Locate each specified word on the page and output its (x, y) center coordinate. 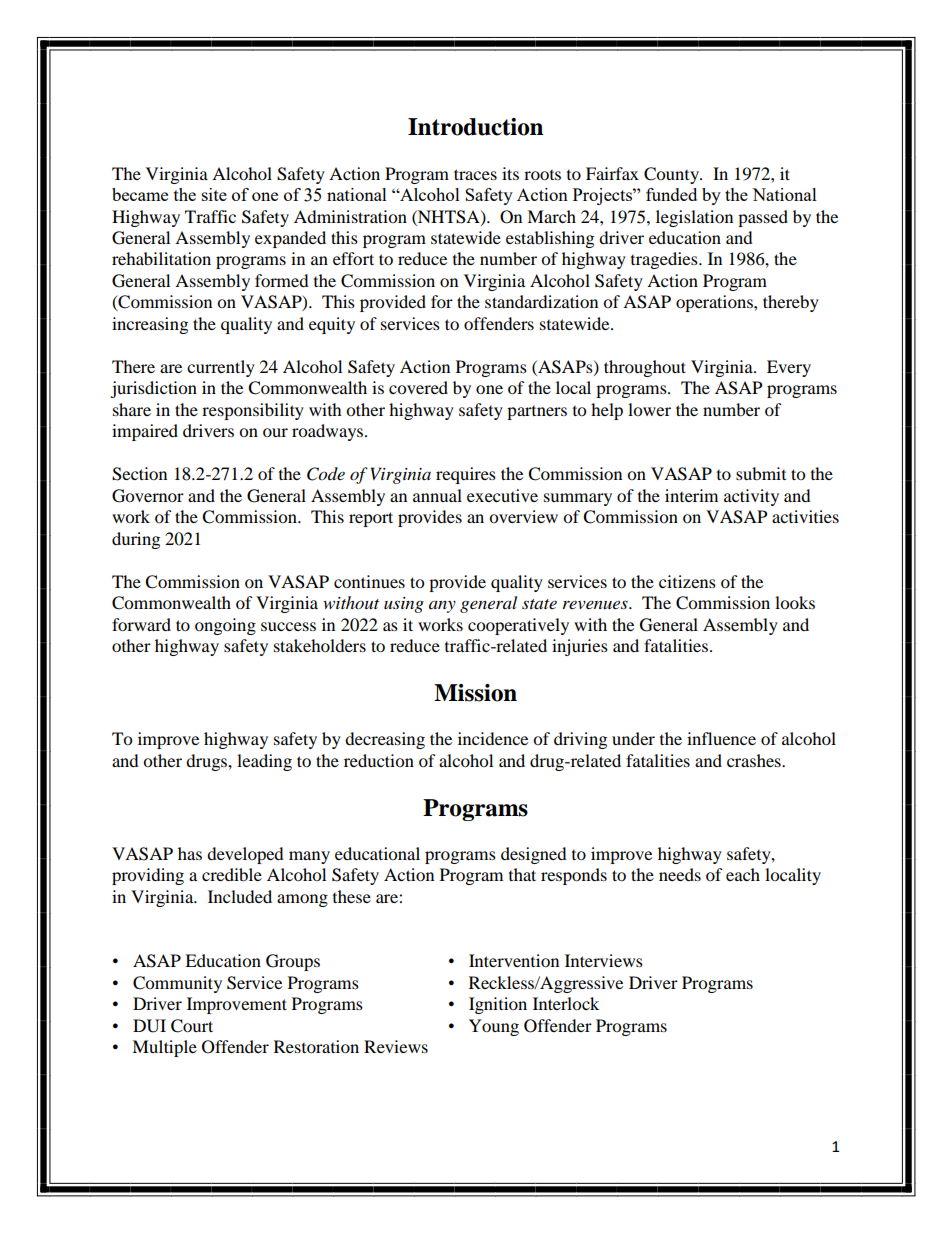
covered (418, 387)
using (404, 605)
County (672, 175)
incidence (493, 738)
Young (494, 1027)
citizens (687, 581)
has (190, 853)
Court (192, 1026)
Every (789, 368)
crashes (755, 760)
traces (475, 174)
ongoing (225, 626)
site (214, 194)
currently (221, 368)
